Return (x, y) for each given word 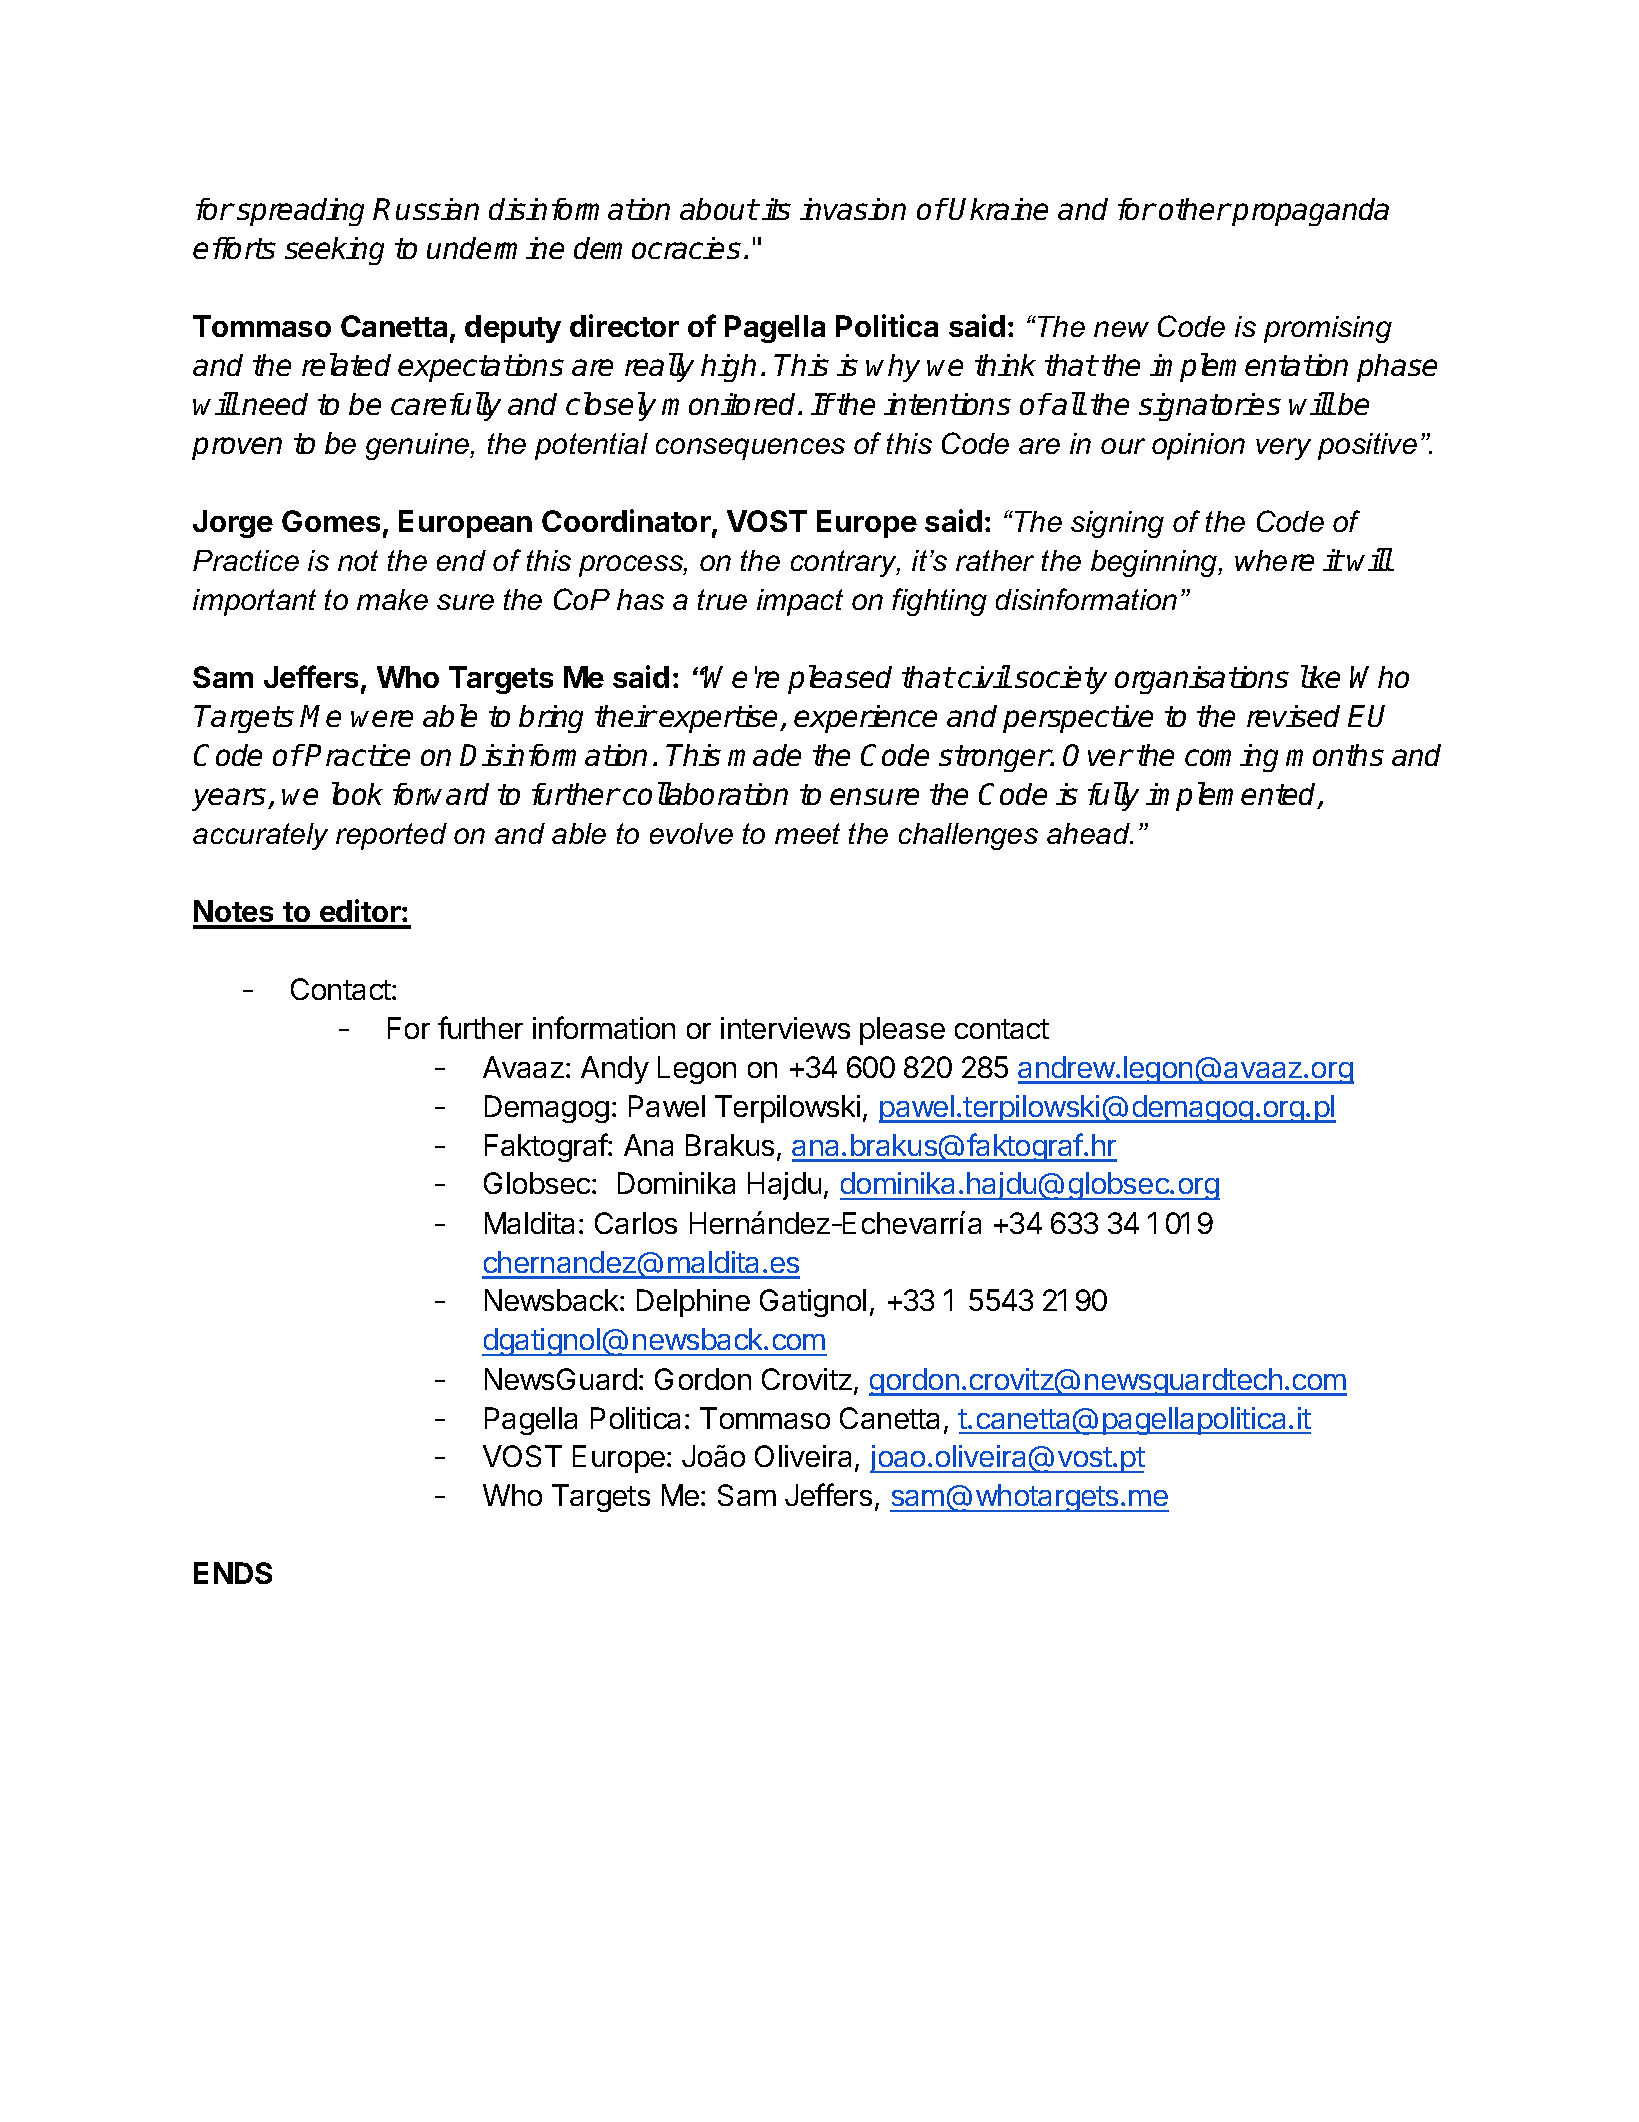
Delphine (693, 1303)
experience (865, 719)
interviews (785, 1028)
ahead (1089, 833)
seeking (334, 251)
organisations (1202, 680)
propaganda (1310, 212)
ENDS (233, 1573)
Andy (615, 1070)
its (776, 209)
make (392, 599)
